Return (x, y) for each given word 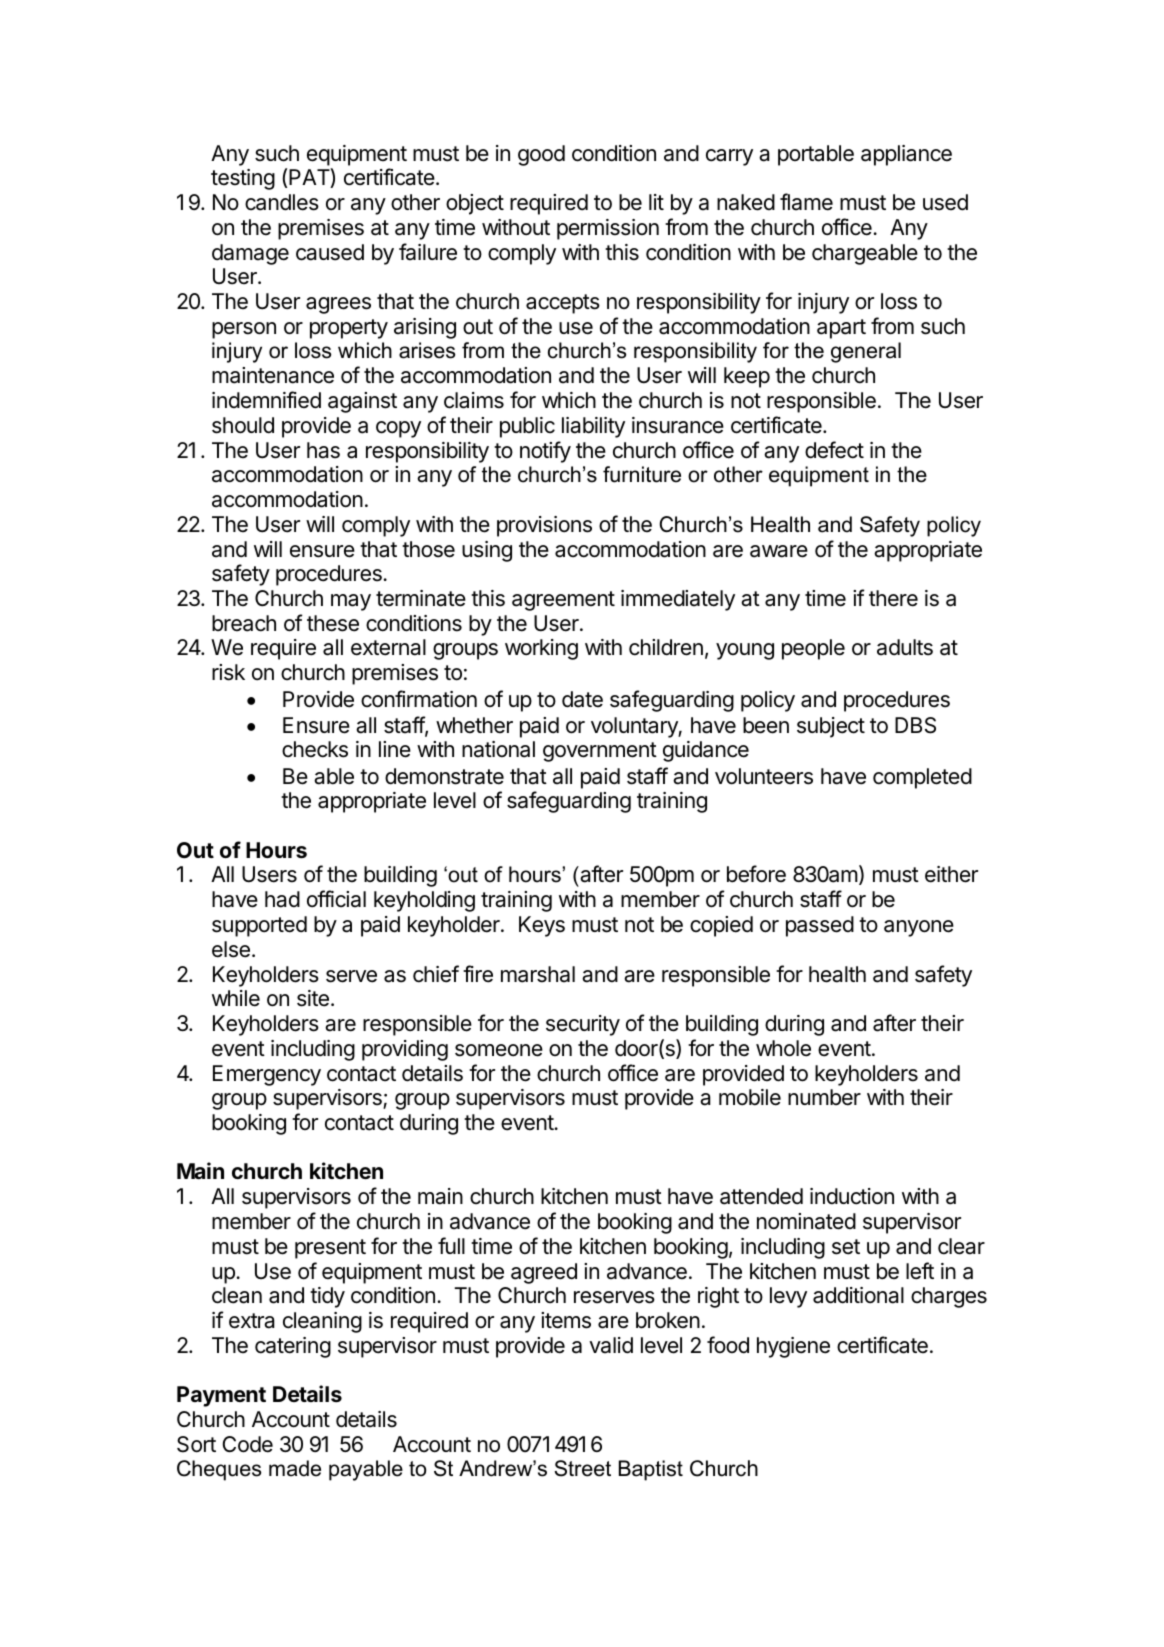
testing (243, 179)
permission (608, 229)
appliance (906, 155)
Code (248, 1444)
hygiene (793, 1347)
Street (582, 1468)
